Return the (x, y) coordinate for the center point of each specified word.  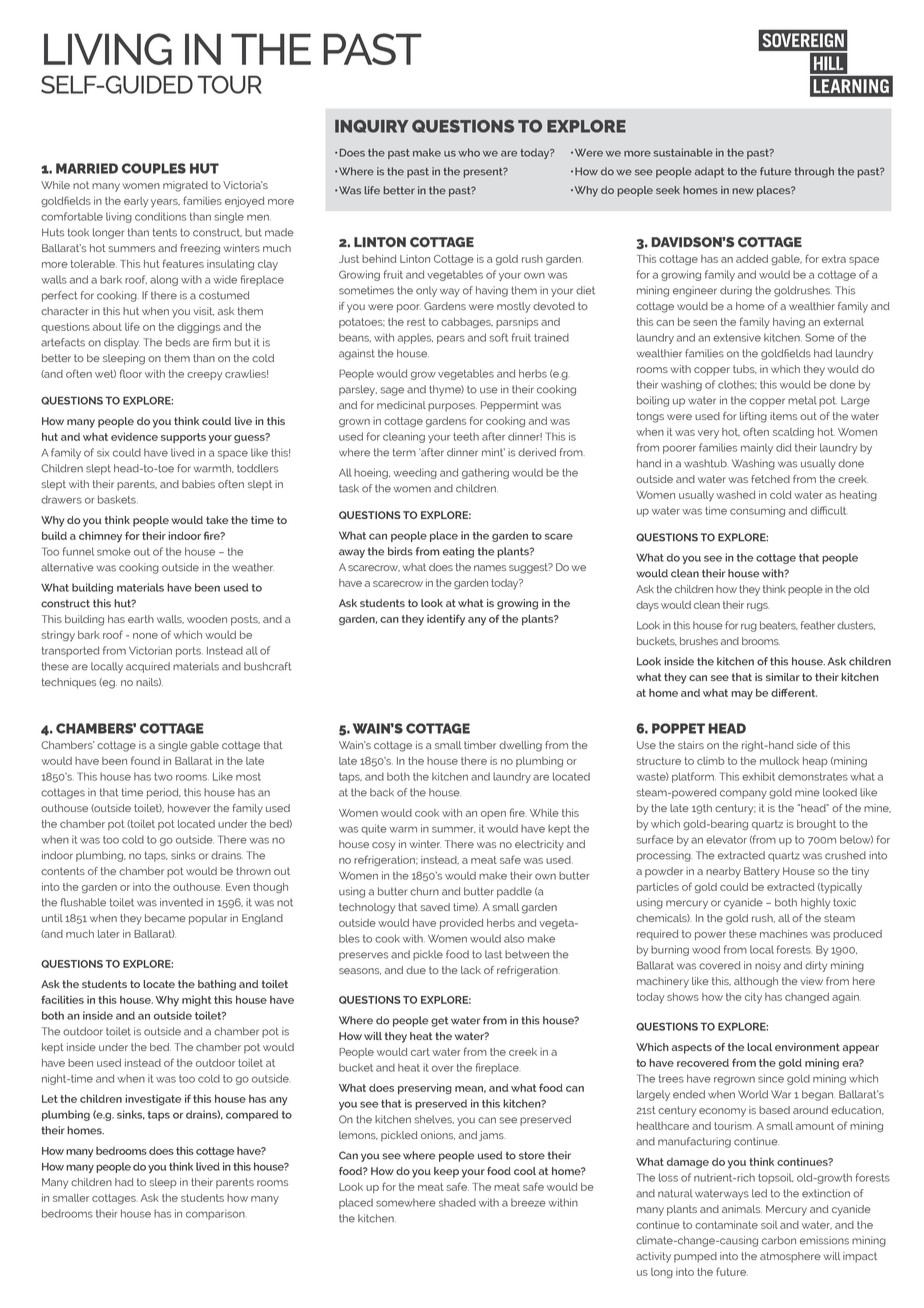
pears (451, 339)
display (122, 343)
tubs (745, 369)
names (490, 568)
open (493, 815)
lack (471, 970)
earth (141, 619)
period (164, 793)
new (743, 191)
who (469, 152)
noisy (768, 966)
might (196, 1001)
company (743, 794)
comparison (215, 1214)
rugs (758, 607)
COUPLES (154, 168)
